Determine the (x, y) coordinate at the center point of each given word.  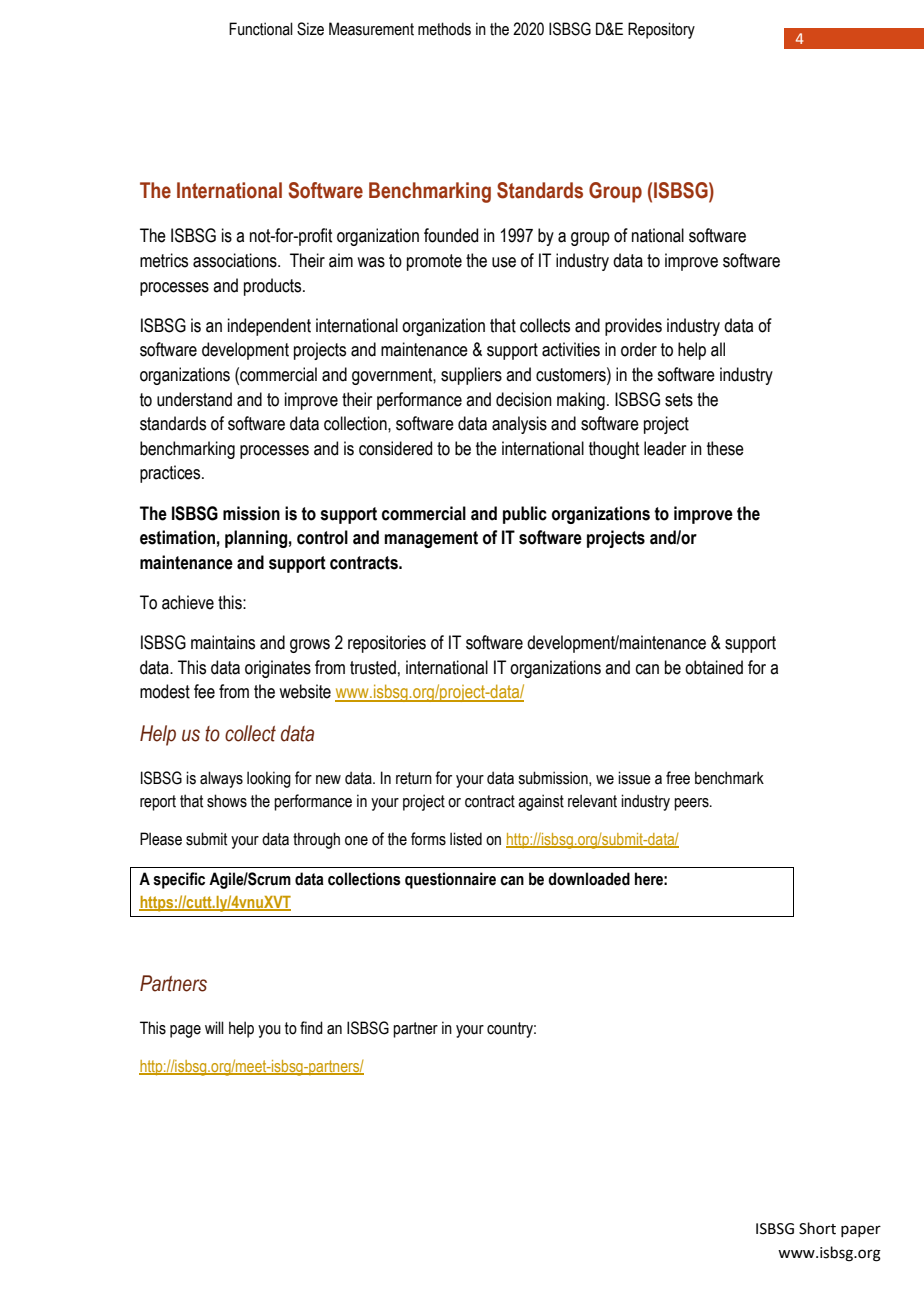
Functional (261, 29)
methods (444, 29)
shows (227, 801)
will (214, 1027)
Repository (661, 30)
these (725, 448)
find (311, 1028)
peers (692, 804)
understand (194, 399)
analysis (519, 425)
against (541, 802)
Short (817, 1228)
